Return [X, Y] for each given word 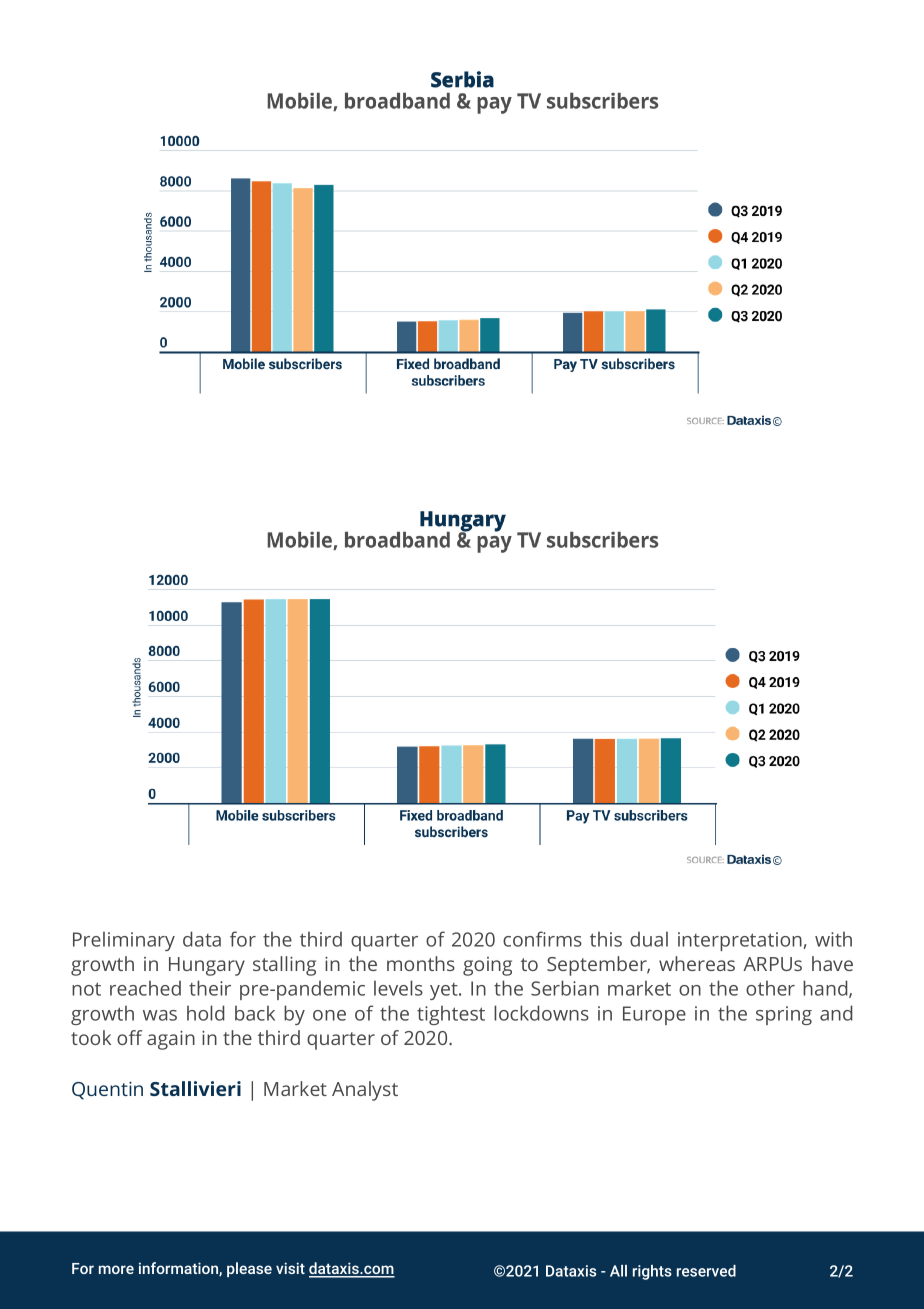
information [179, 1269]
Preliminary [124, 941]
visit [290, 1268]
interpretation [741, 941]
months [421, 963]
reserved [706, 1271]
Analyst [365, 1091]
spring [784, 1015]
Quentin [107, 1090]
